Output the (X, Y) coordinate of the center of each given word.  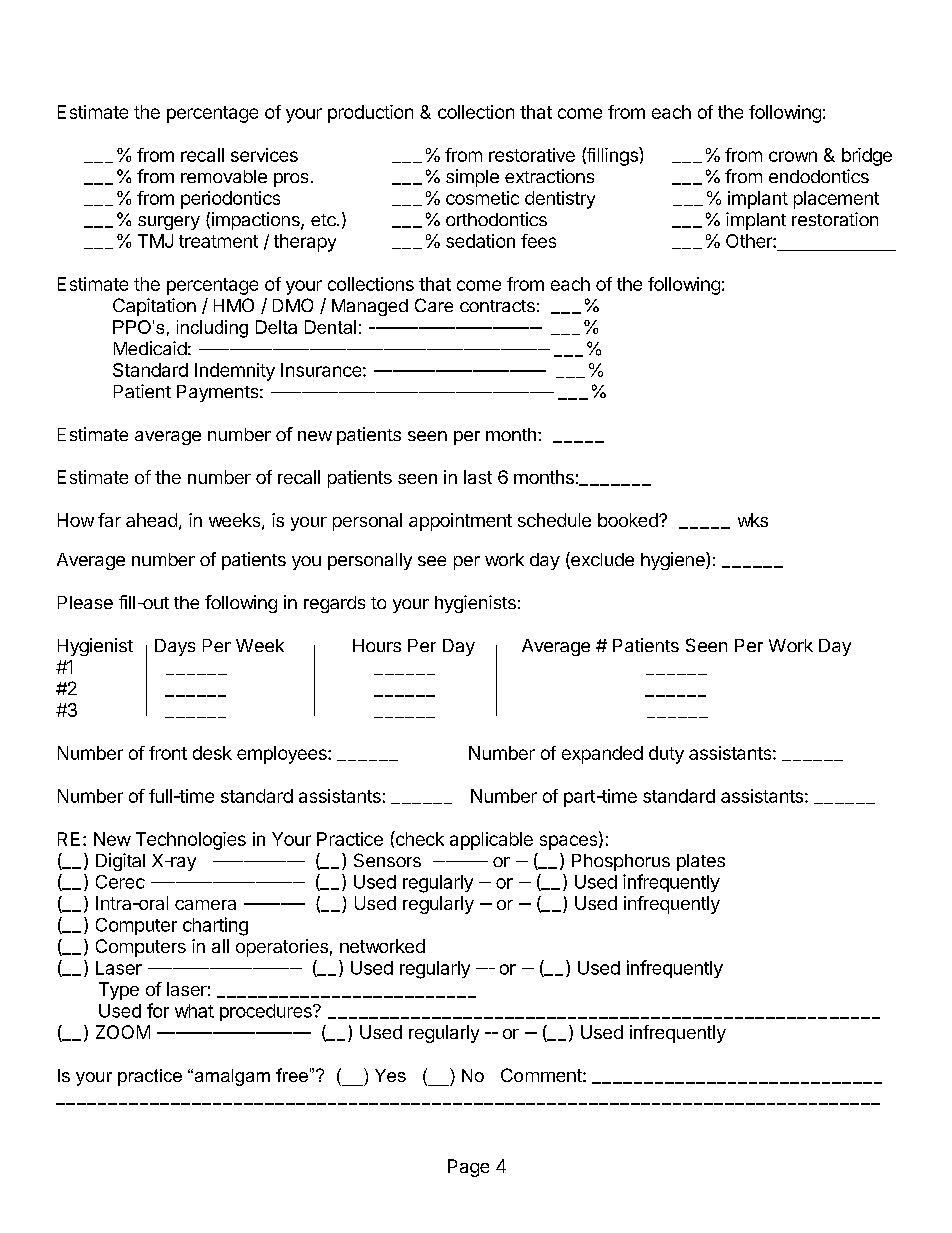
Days (175, 647)
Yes (390, 1075)
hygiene (674, 561)
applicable (491, 841)
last (478, 477)
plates (701, 862)
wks (753, 520)
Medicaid (150, 348)
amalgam (231, 1077)
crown (793, 156)
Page (468, 1168)
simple (472, 178)
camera (205, 905)
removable (224, 176)
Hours (377, 645)
